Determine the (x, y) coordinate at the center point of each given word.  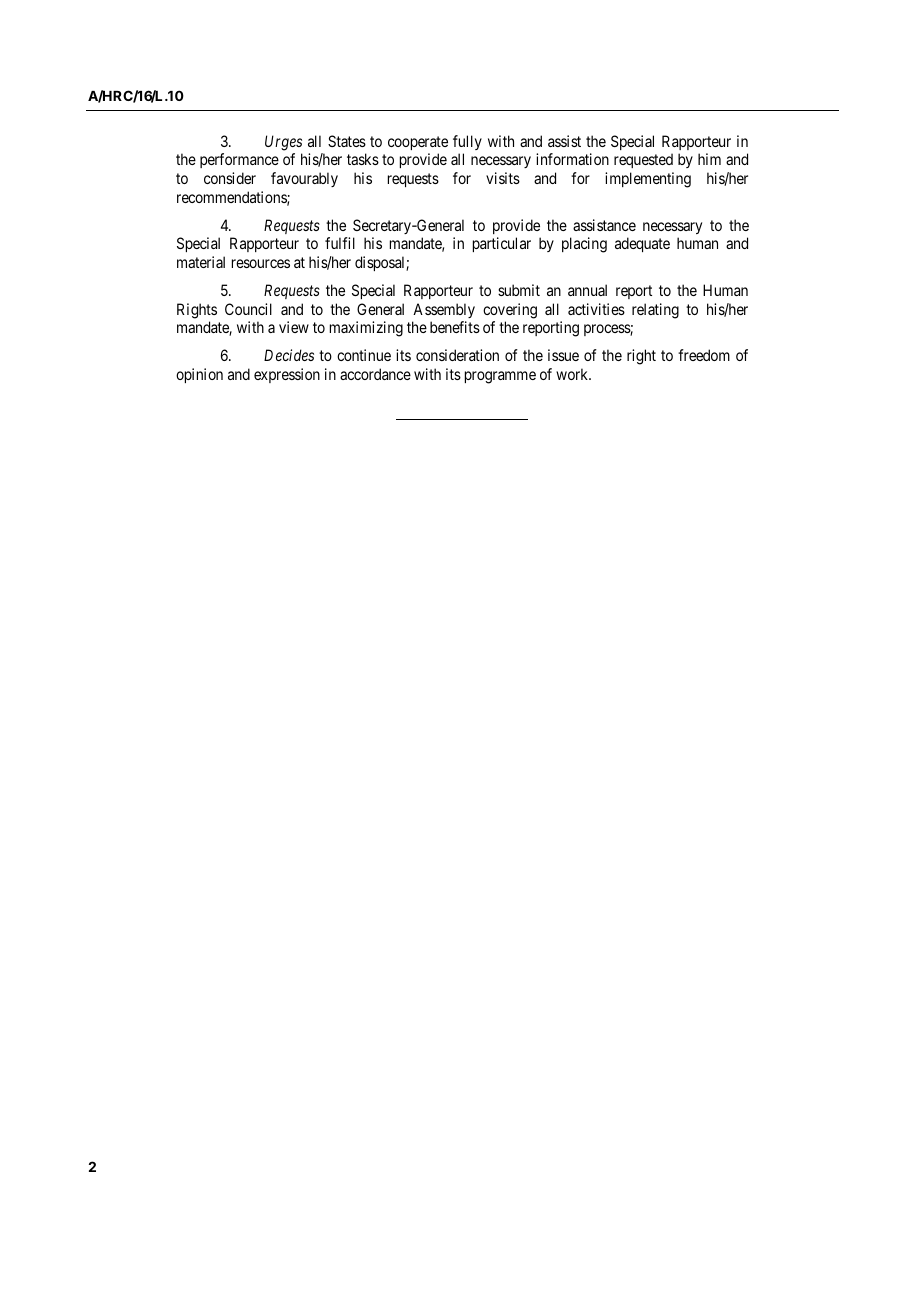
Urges (283, 143)
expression (287, 375)
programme (500, 377)
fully (467, 142)
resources (261, 263)
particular (502, 244)
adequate (642, 244)
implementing (648, 180)
